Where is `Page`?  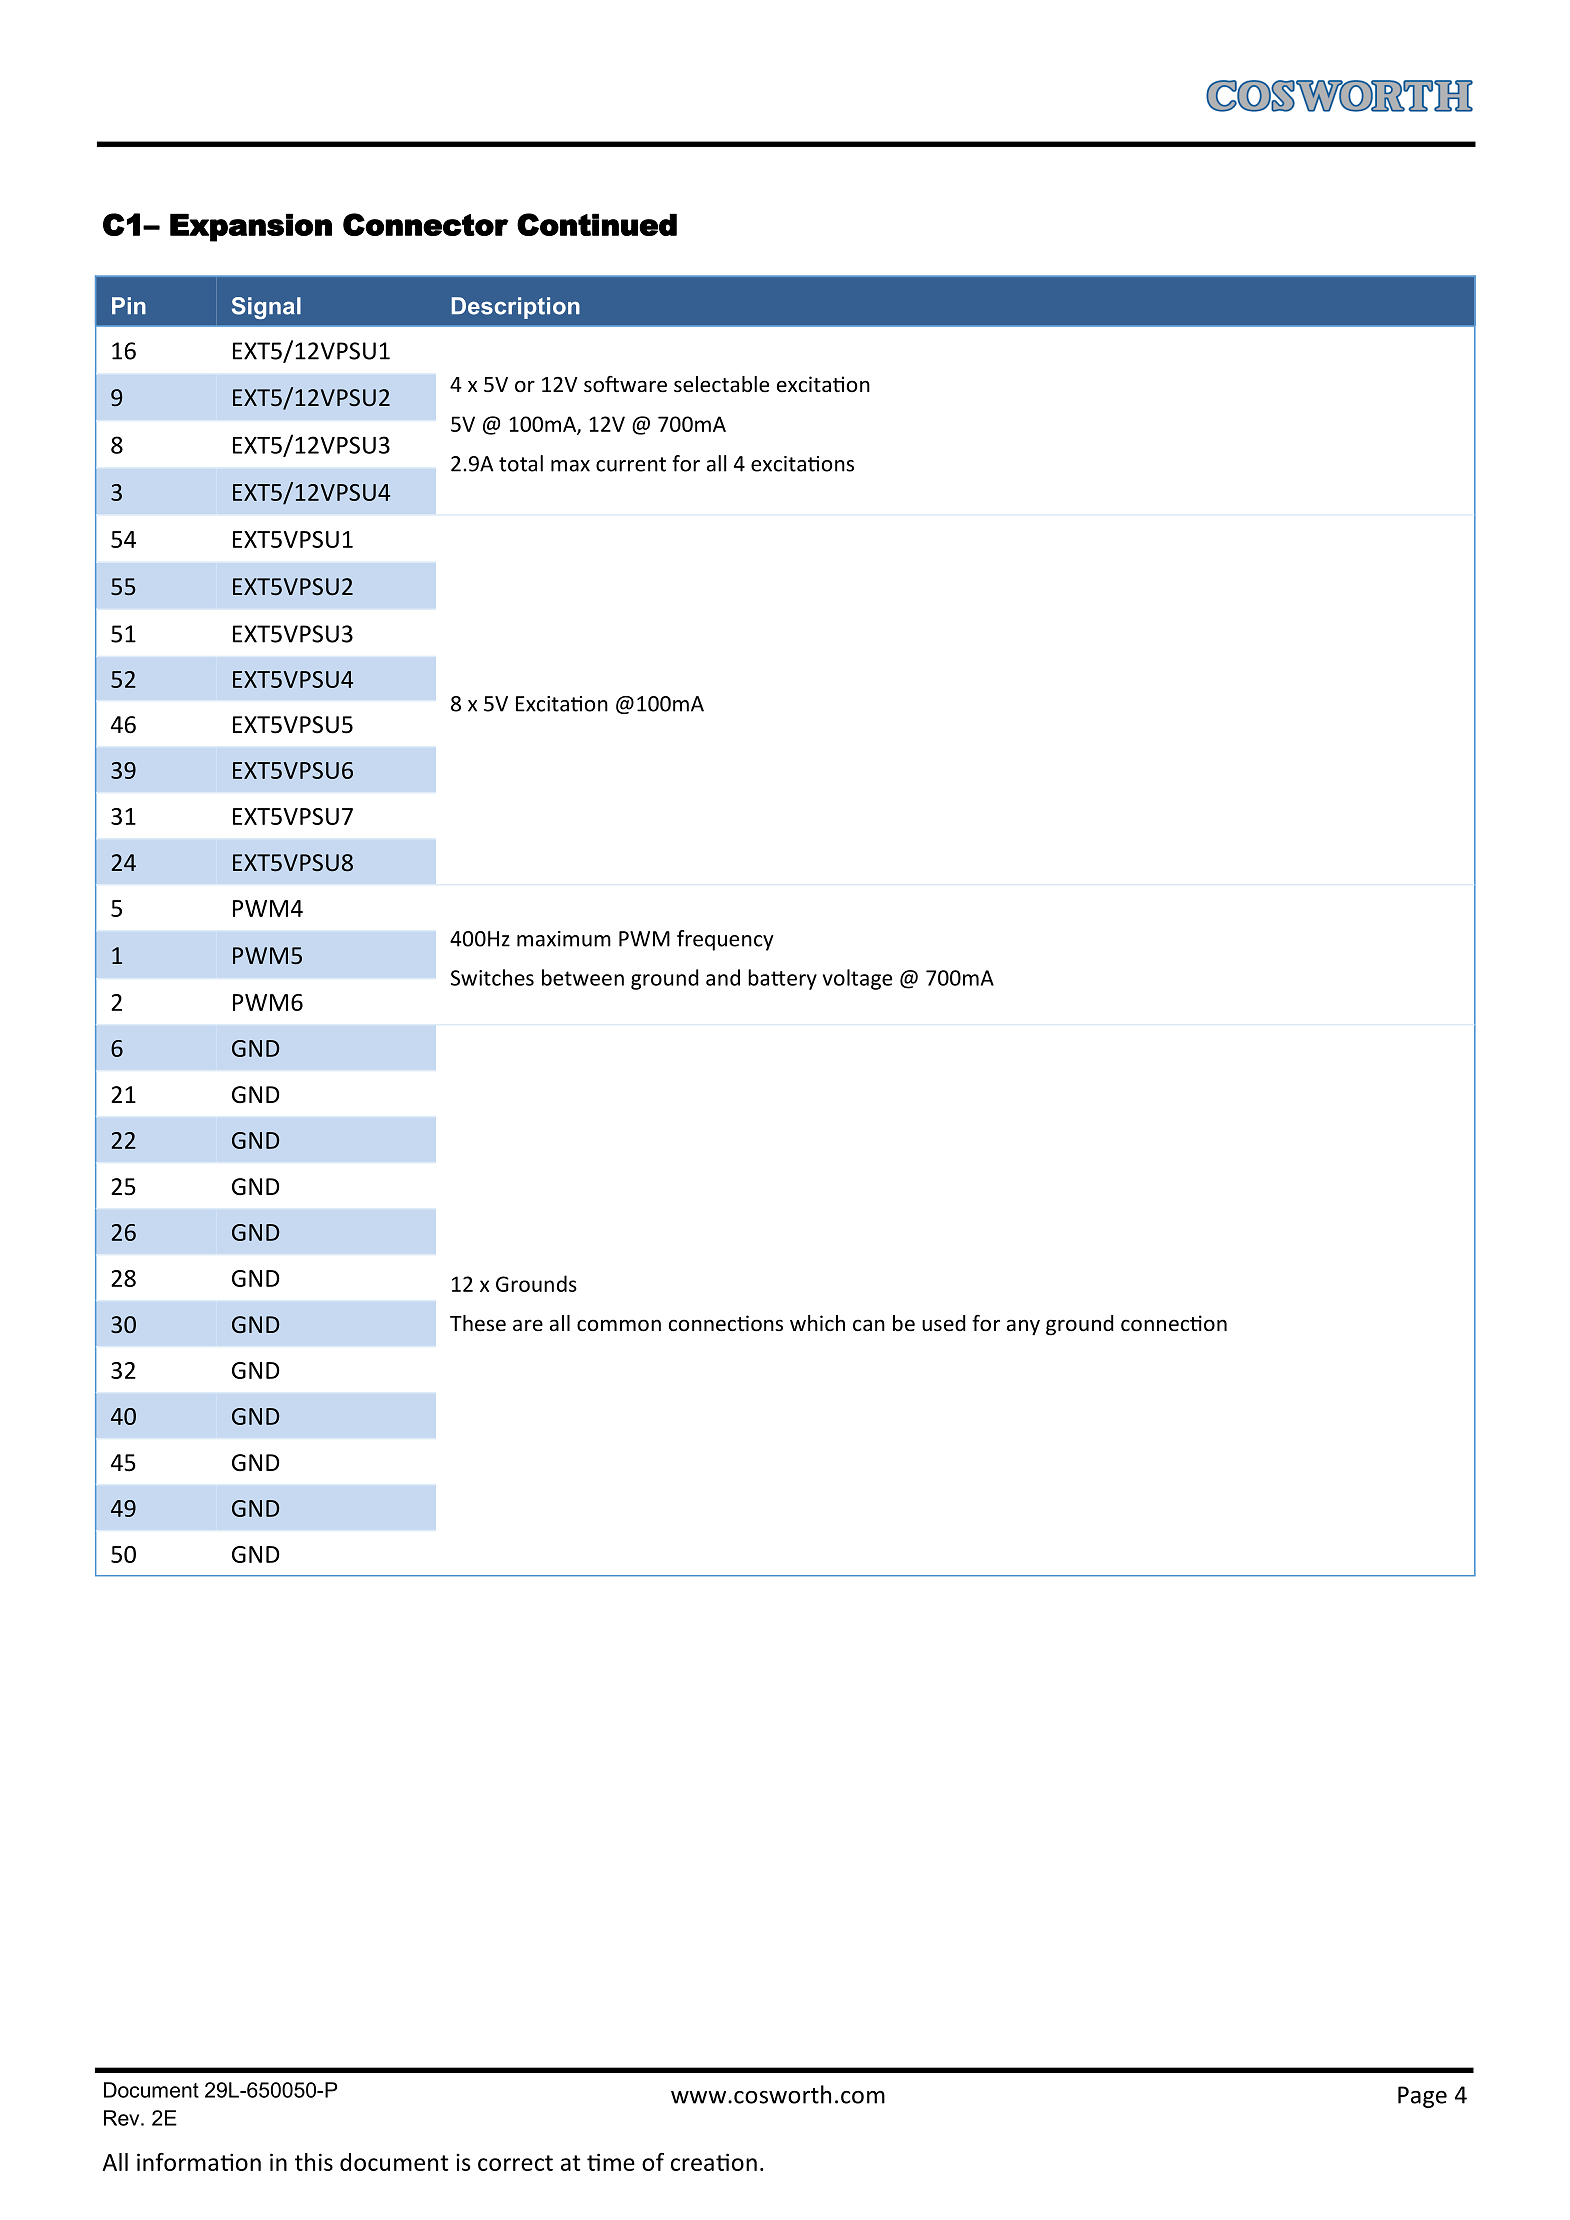
Page is located at coordinates (1422, 2097).
